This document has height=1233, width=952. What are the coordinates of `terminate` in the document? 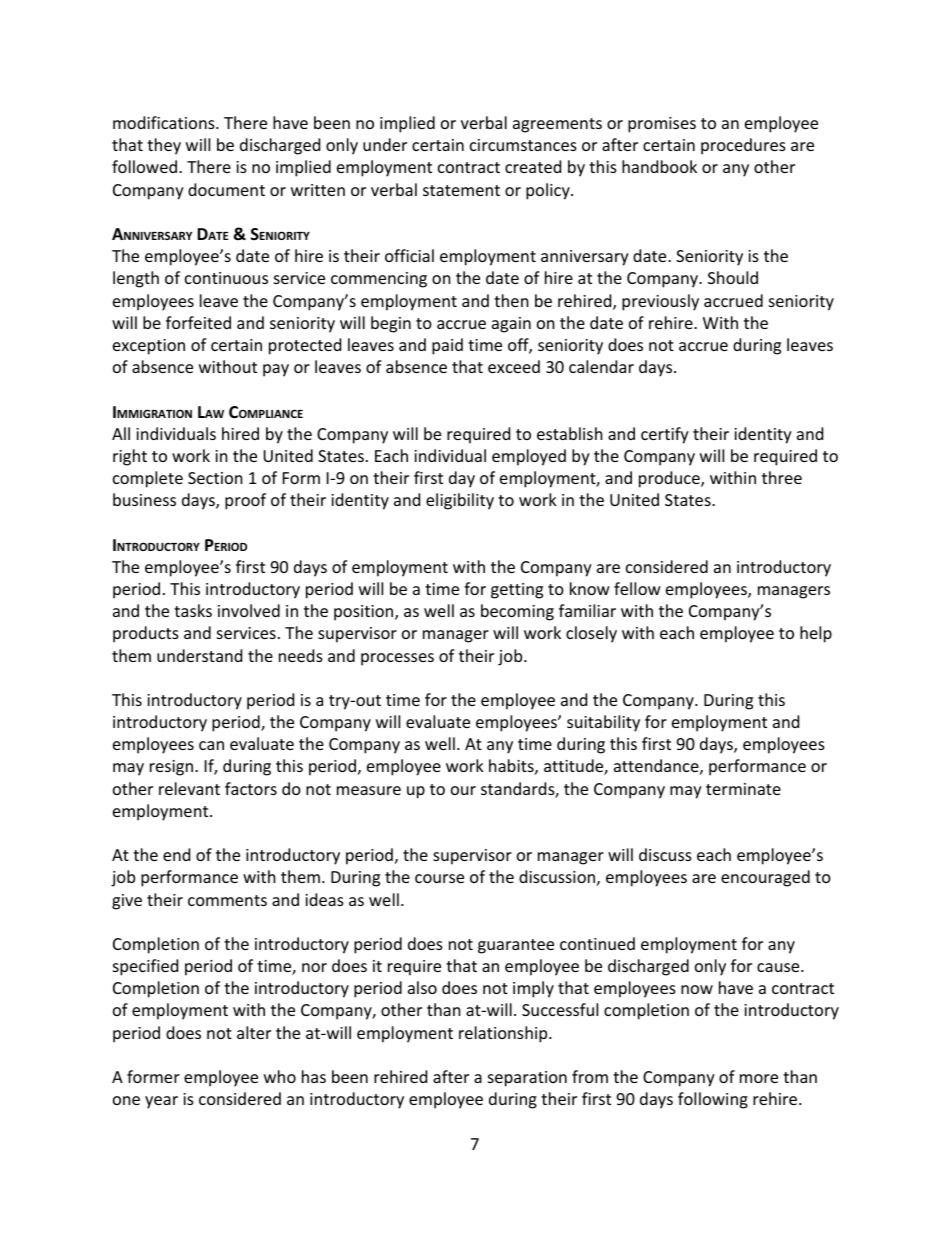 It's located at (743, 789).
